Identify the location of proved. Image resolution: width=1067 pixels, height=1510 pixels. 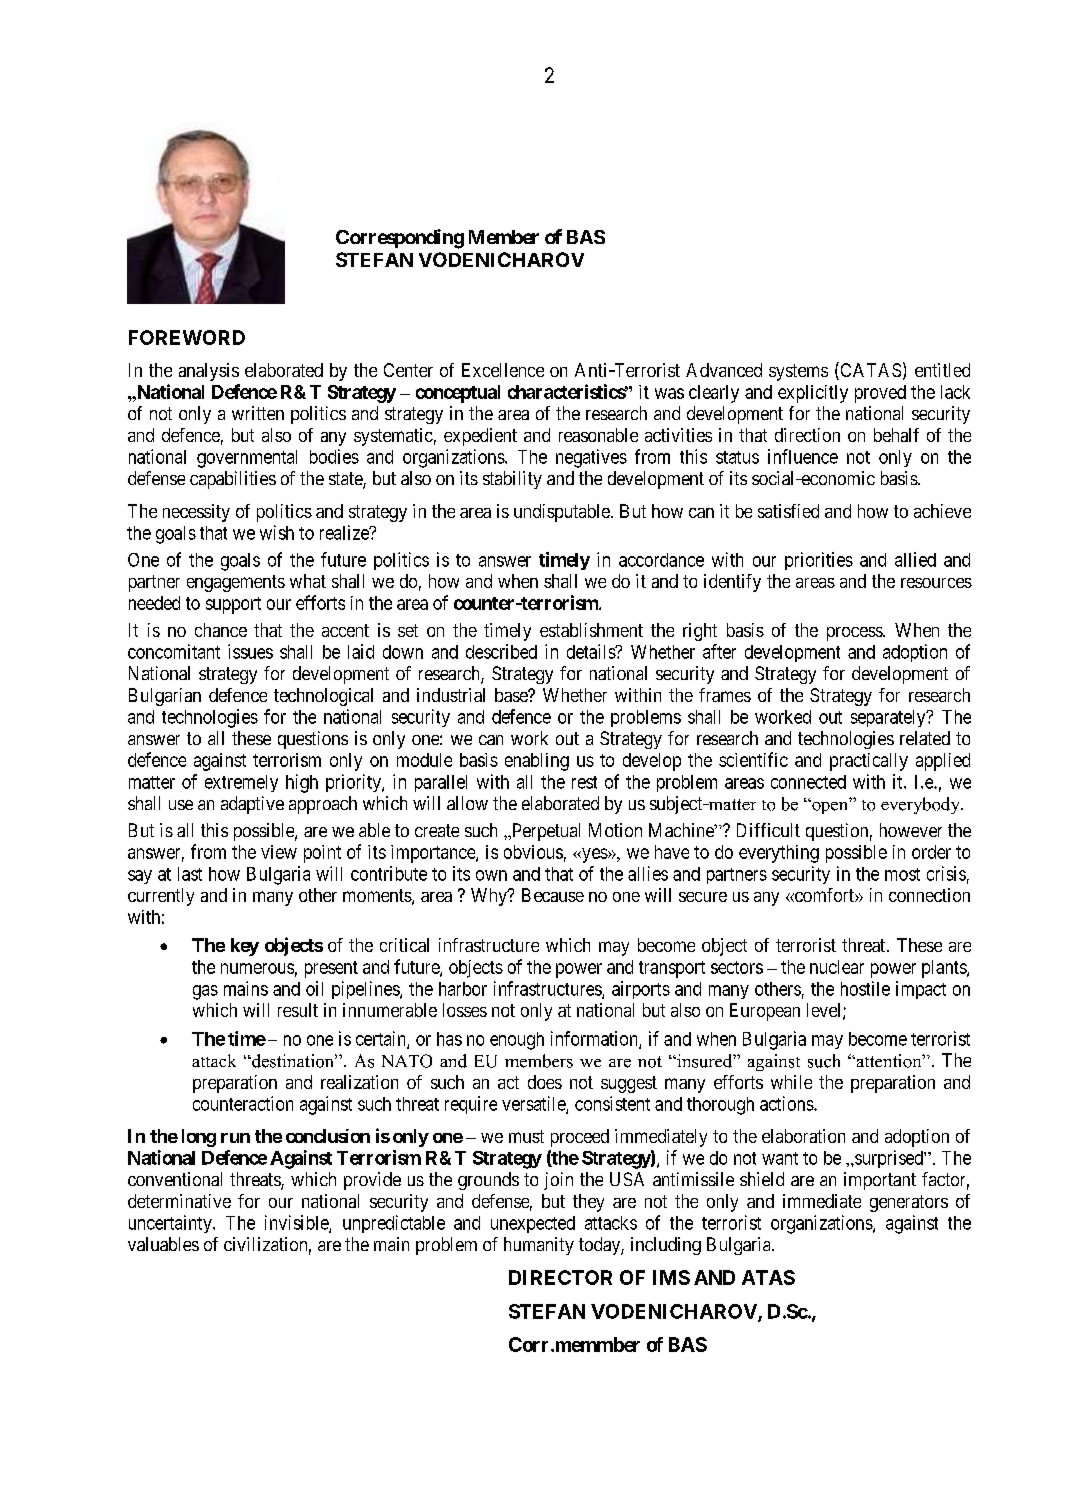
(880, 394).
